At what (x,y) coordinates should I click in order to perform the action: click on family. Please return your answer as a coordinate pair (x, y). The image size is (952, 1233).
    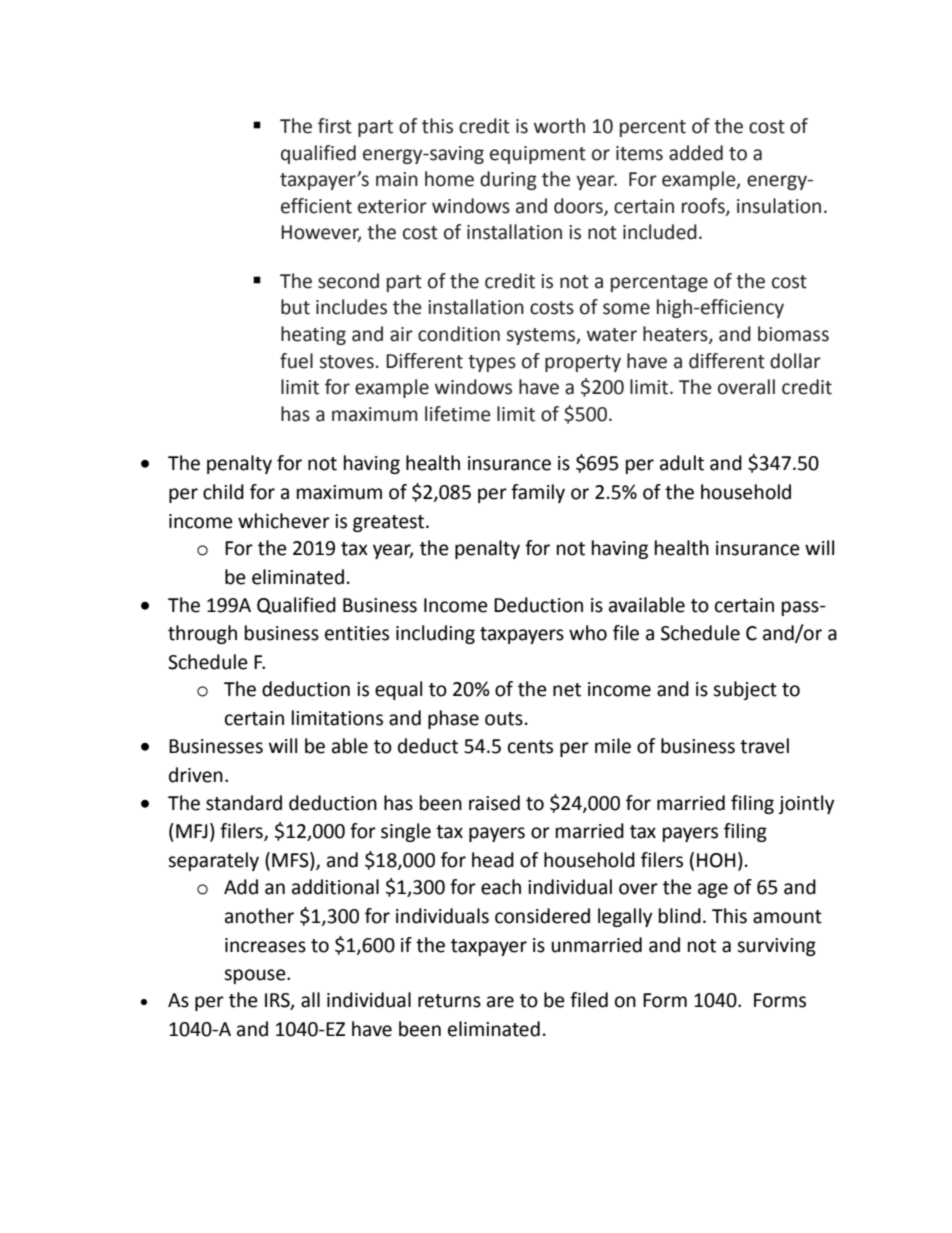
    Looking at the image, I should click on (538, 493).
